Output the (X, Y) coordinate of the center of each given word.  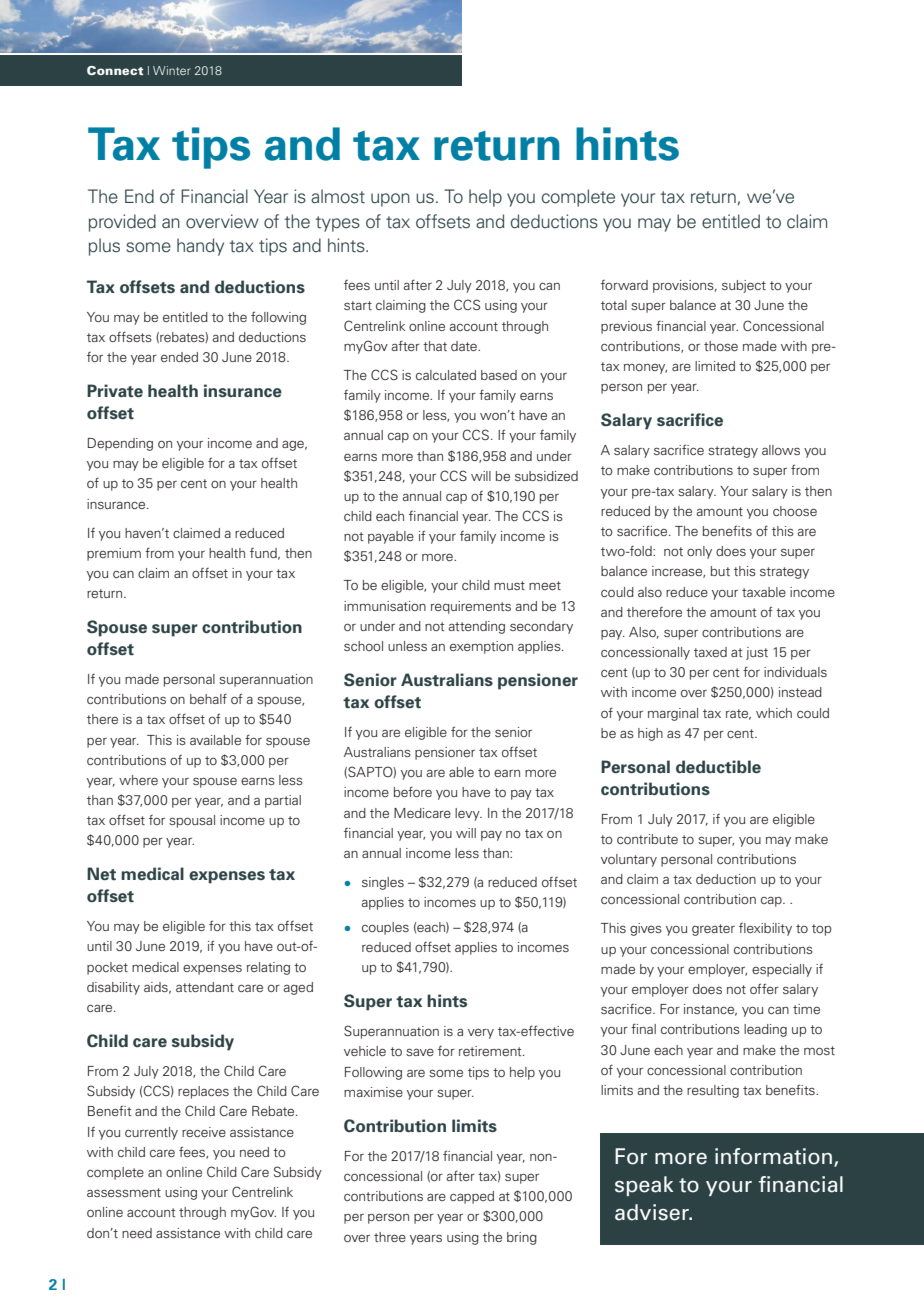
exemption (481, 647)
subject (744, 286)
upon (390, 200)
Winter (172, 70)
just (757, 653)
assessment (124, 1192)
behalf (208, 698)
